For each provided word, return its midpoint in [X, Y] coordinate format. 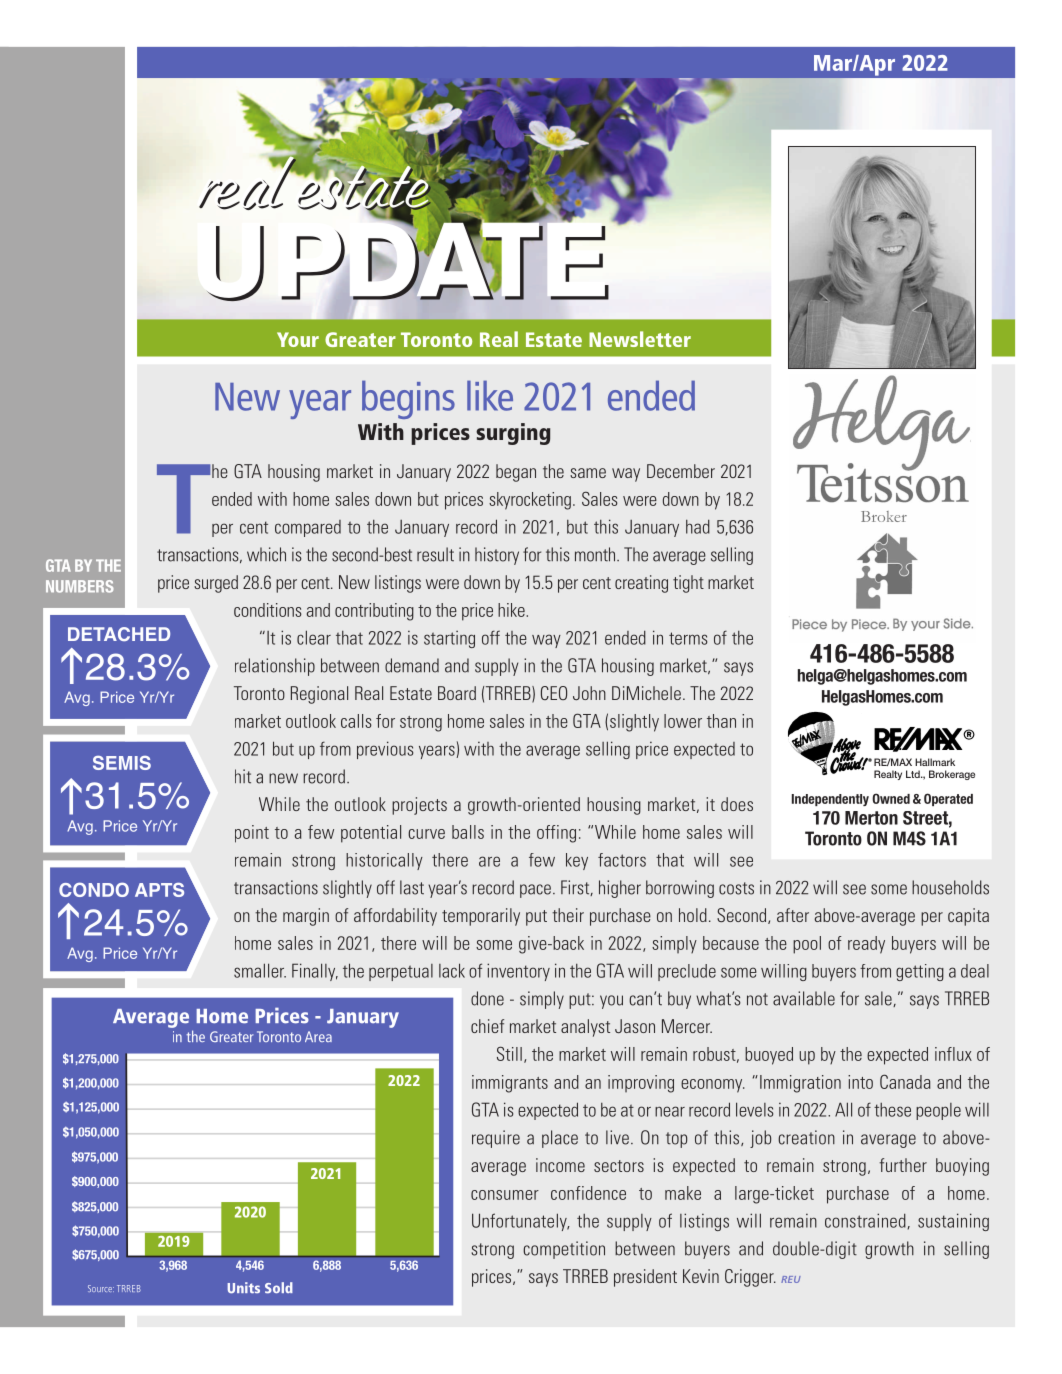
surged [216, 584]
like [490, 395]
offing [556, 834]
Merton [871, 818]
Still [509, 1053]
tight [688, 584]
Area [318, 1036]
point [252, 834]
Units [243, 1288]
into [860, 1082]
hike [512, 610]
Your [298, 339]
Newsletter [640, 339]
